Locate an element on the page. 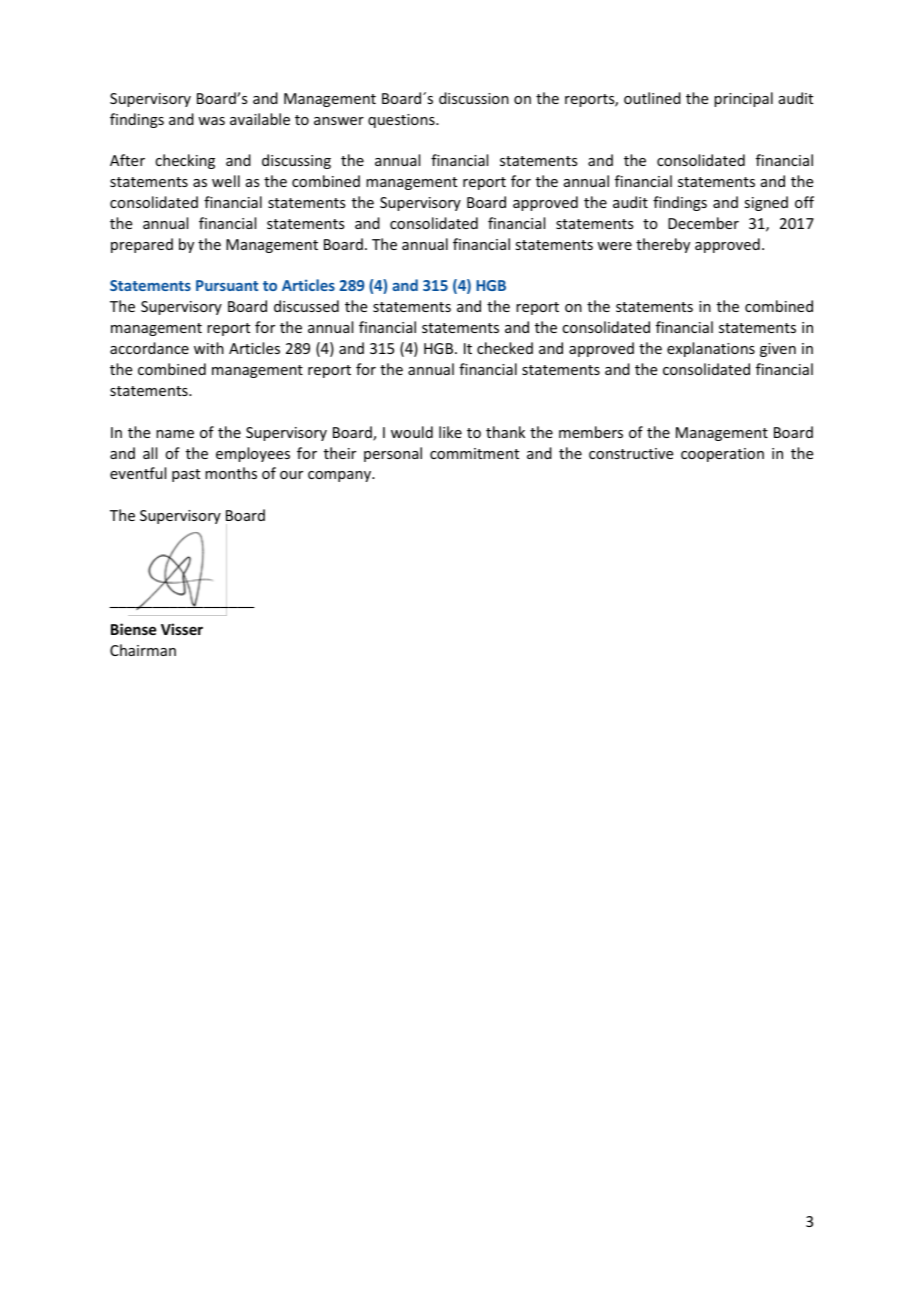 The width and height of the document is (924, 1308). principal is located at coordinates (743, 99).
